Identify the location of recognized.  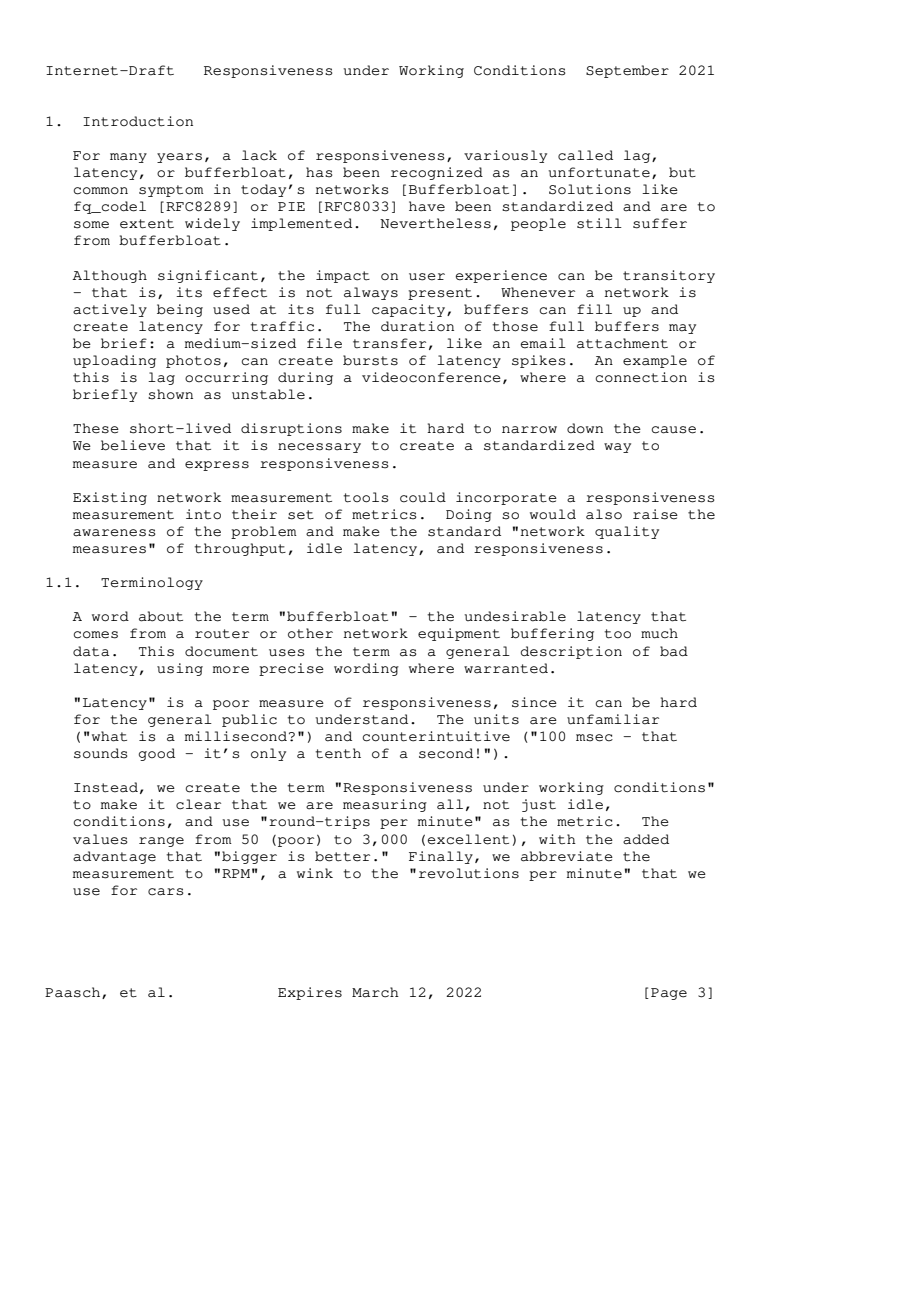
(437, 173).
